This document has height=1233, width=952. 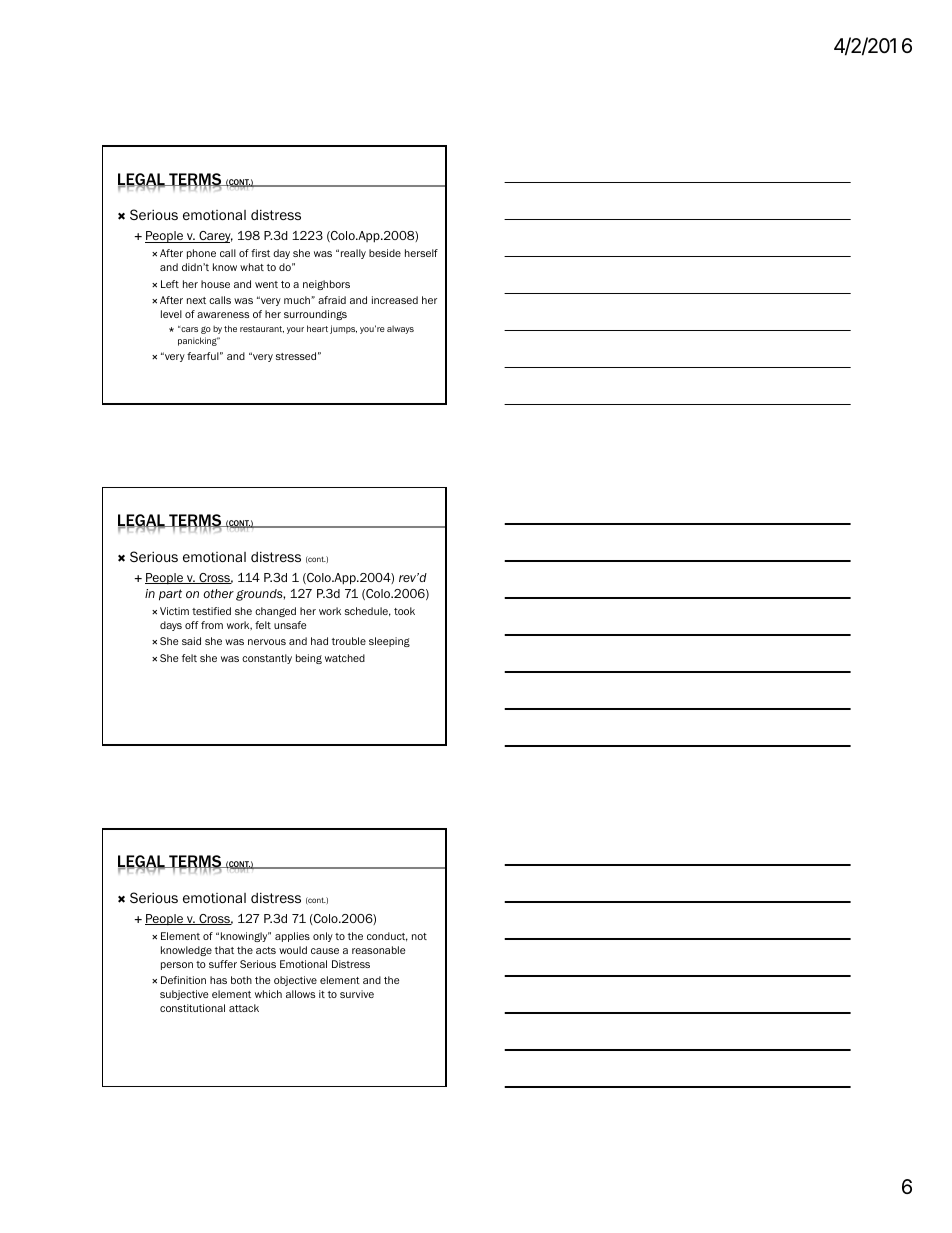 What do you see at coordinates (295, 330) in the document?
I see `your` at bounding box center [295, 330].
